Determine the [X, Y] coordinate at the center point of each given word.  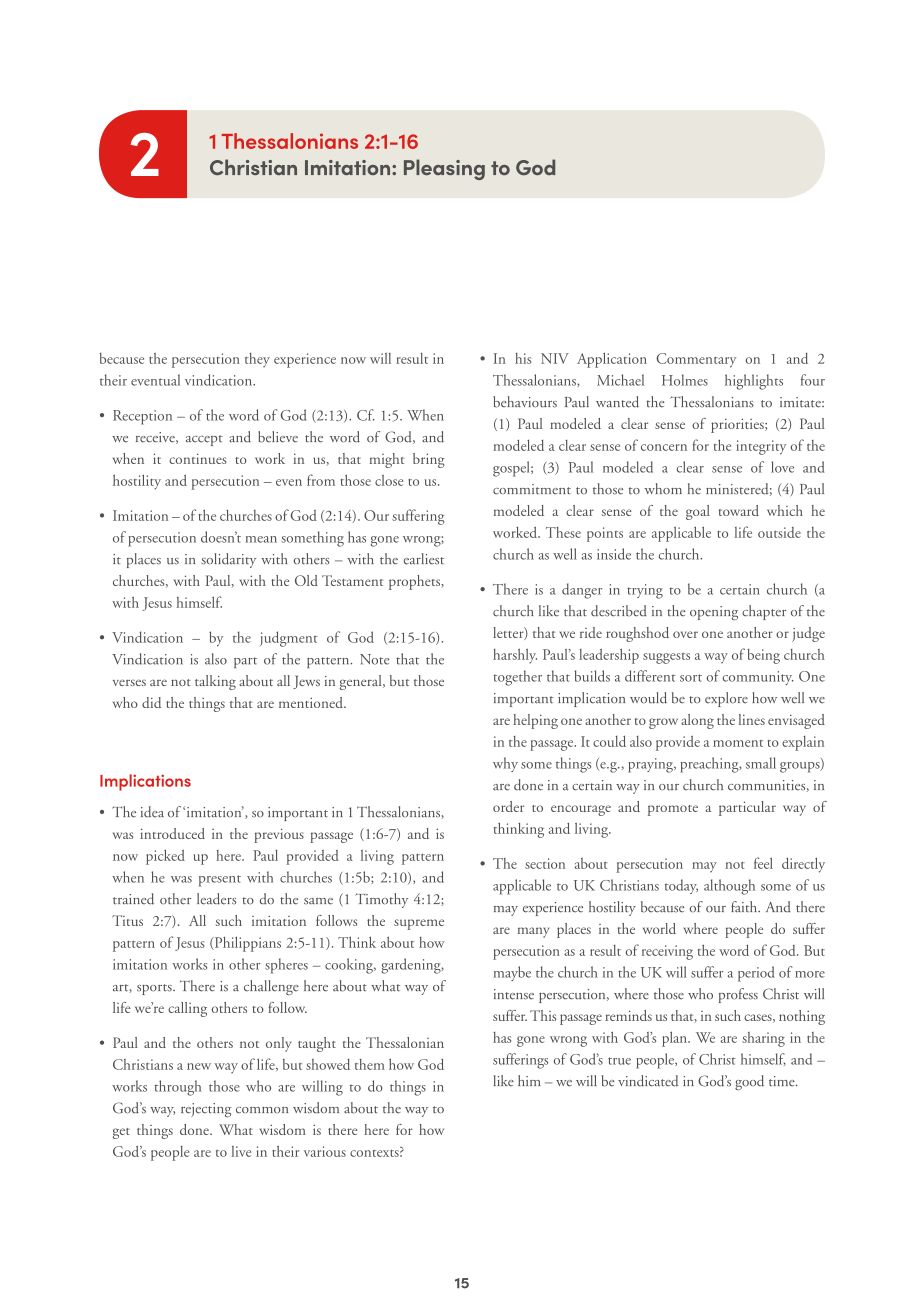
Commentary [696, 360]
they [257, 360]
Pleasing [444, 169]
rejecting [206, 1110]
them [370, 1064]
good [749, 1082]
